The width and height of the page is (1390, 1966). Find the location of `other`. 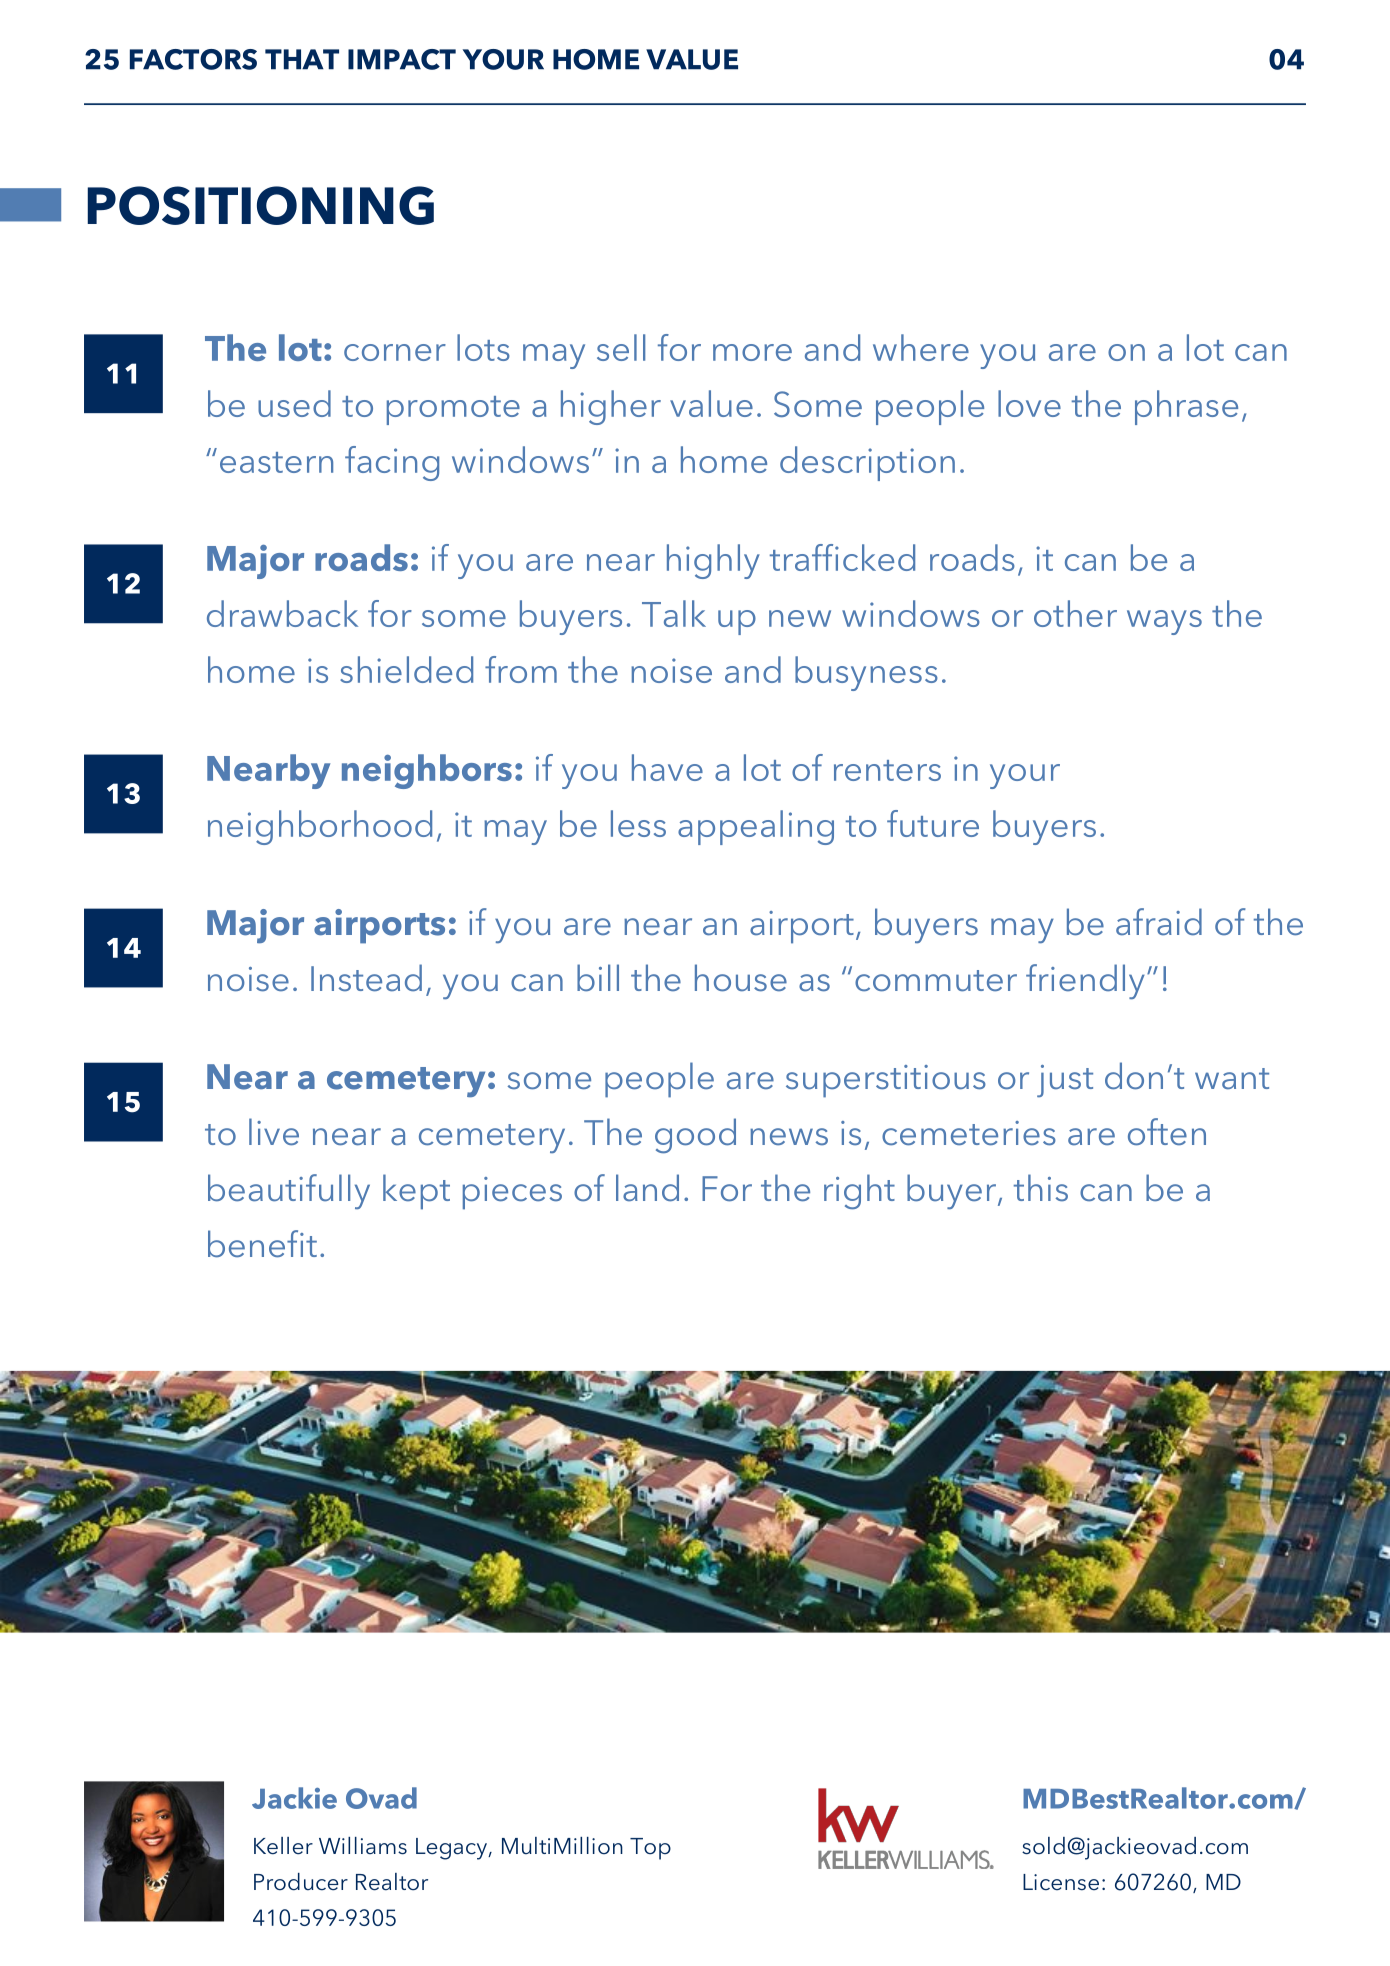

other is located at coordinates (1075, 613).
